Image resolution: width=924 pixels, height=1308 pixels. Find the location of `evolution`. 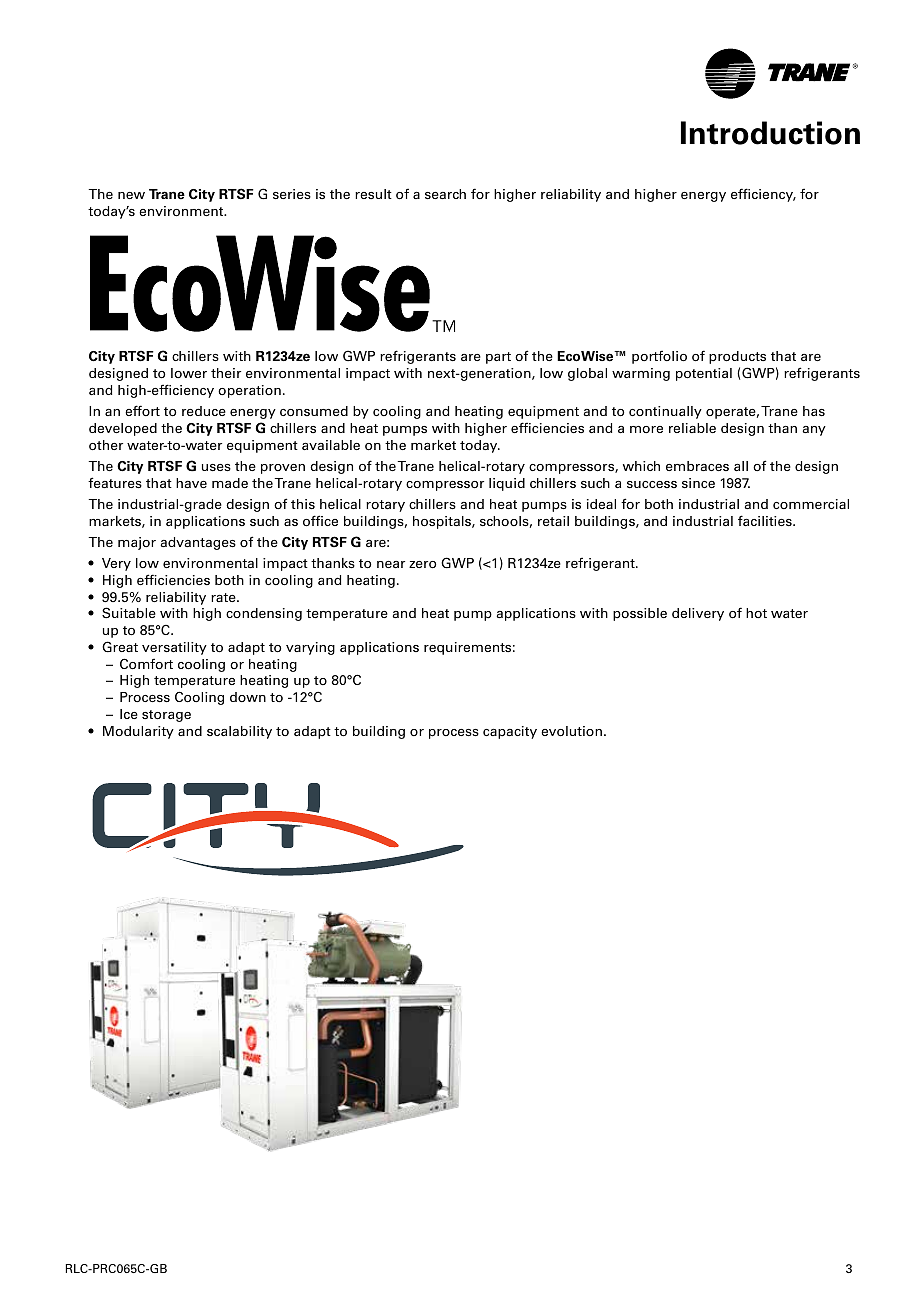

evolution is located at coordinates (571, 731).
